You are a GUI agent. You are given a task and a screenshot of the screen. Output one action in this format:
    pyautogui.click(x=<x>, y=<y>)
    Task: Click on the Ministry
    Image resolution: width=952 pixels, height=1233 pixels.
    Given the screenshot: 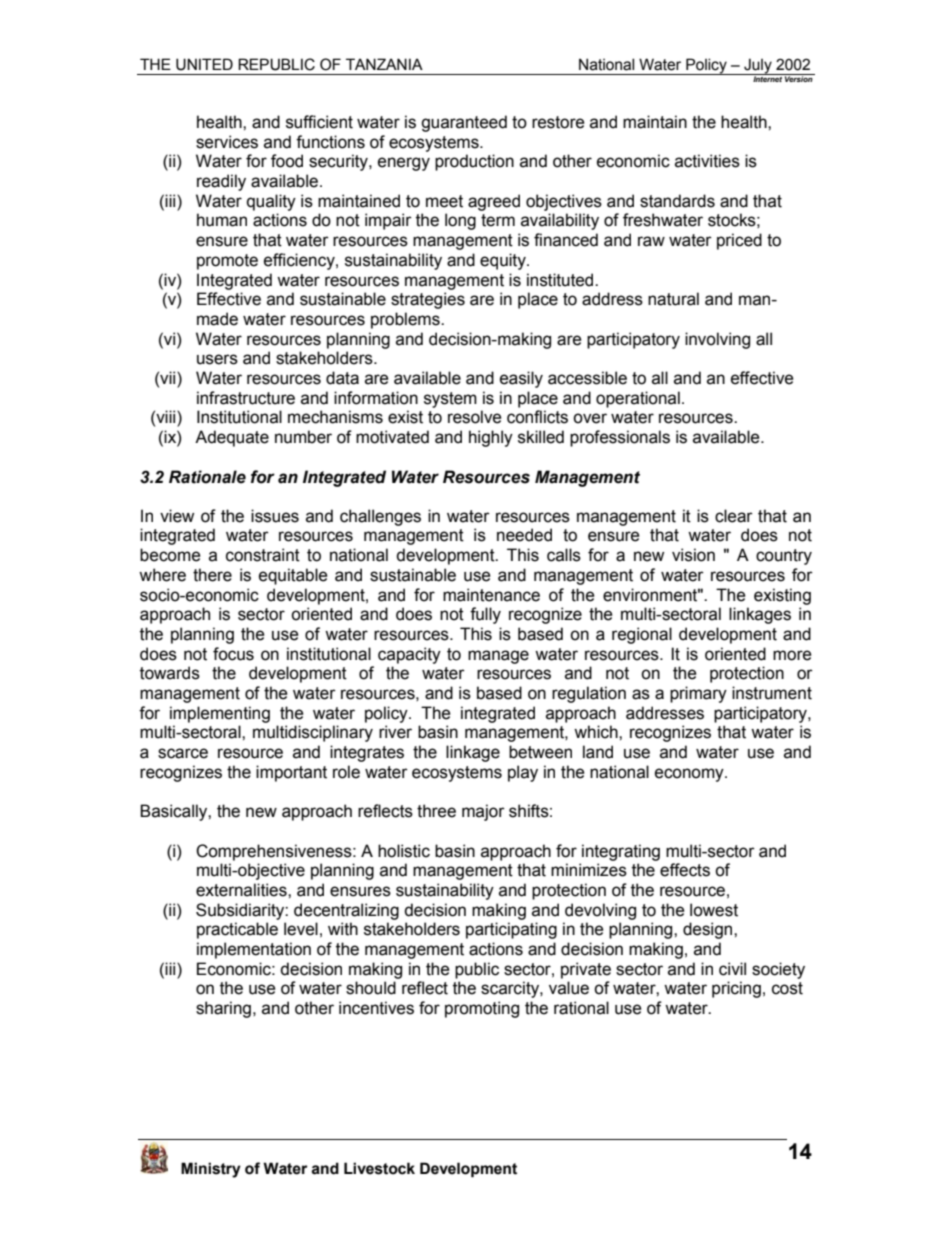 What is the action you would take?
    pyautogui.click(x=211, y=1170)
